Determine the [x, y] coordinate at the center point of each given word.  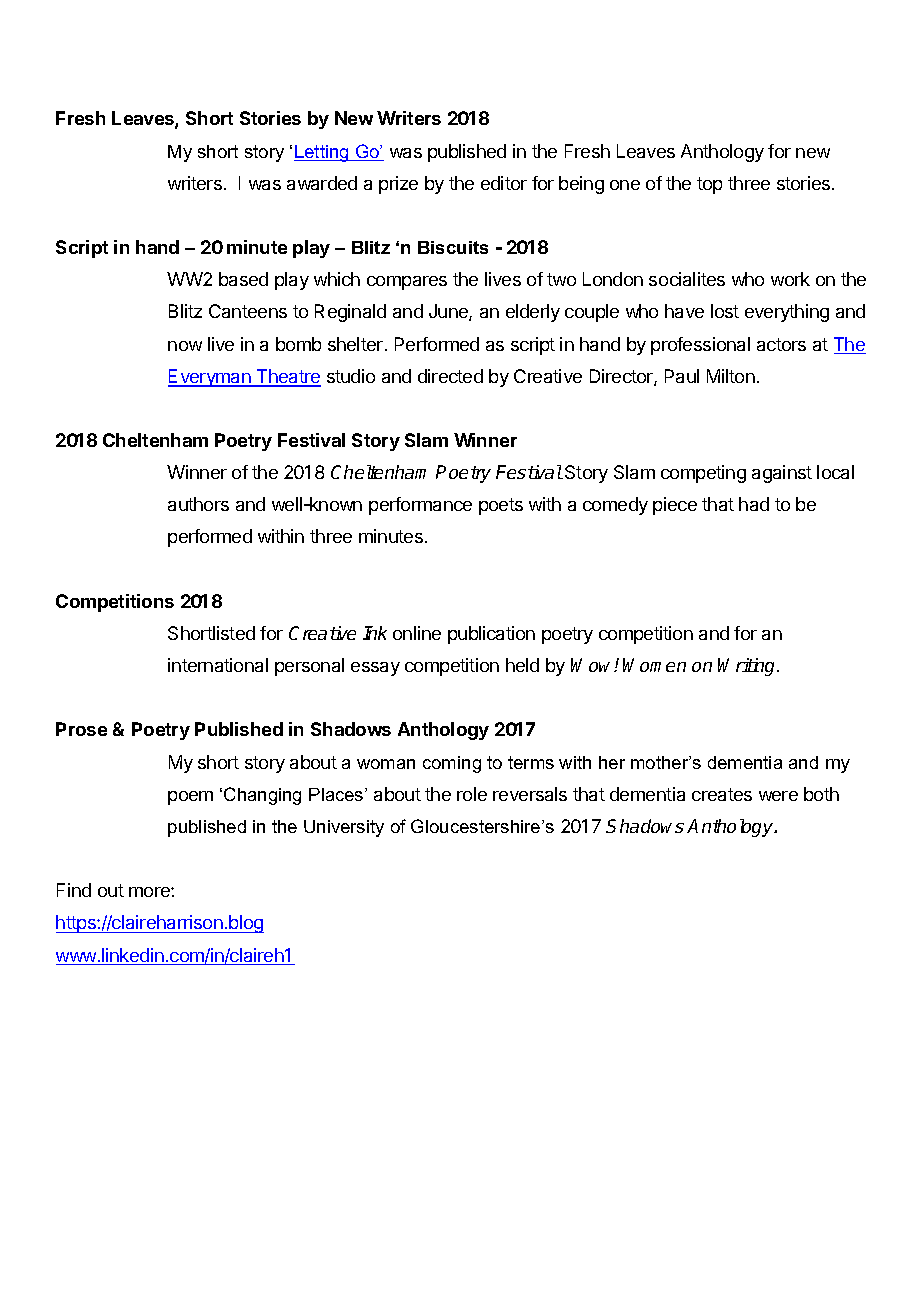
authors [198, 504]
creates [722, 794]
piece [675, 506]
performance [420, 506]
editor [504, 183]
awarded [322, 183]
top [709, 185]
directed [450, 376]
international [218, 665]
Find [74, 890]
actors [781, 344]
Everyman [210, 378]
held [522, 665]
